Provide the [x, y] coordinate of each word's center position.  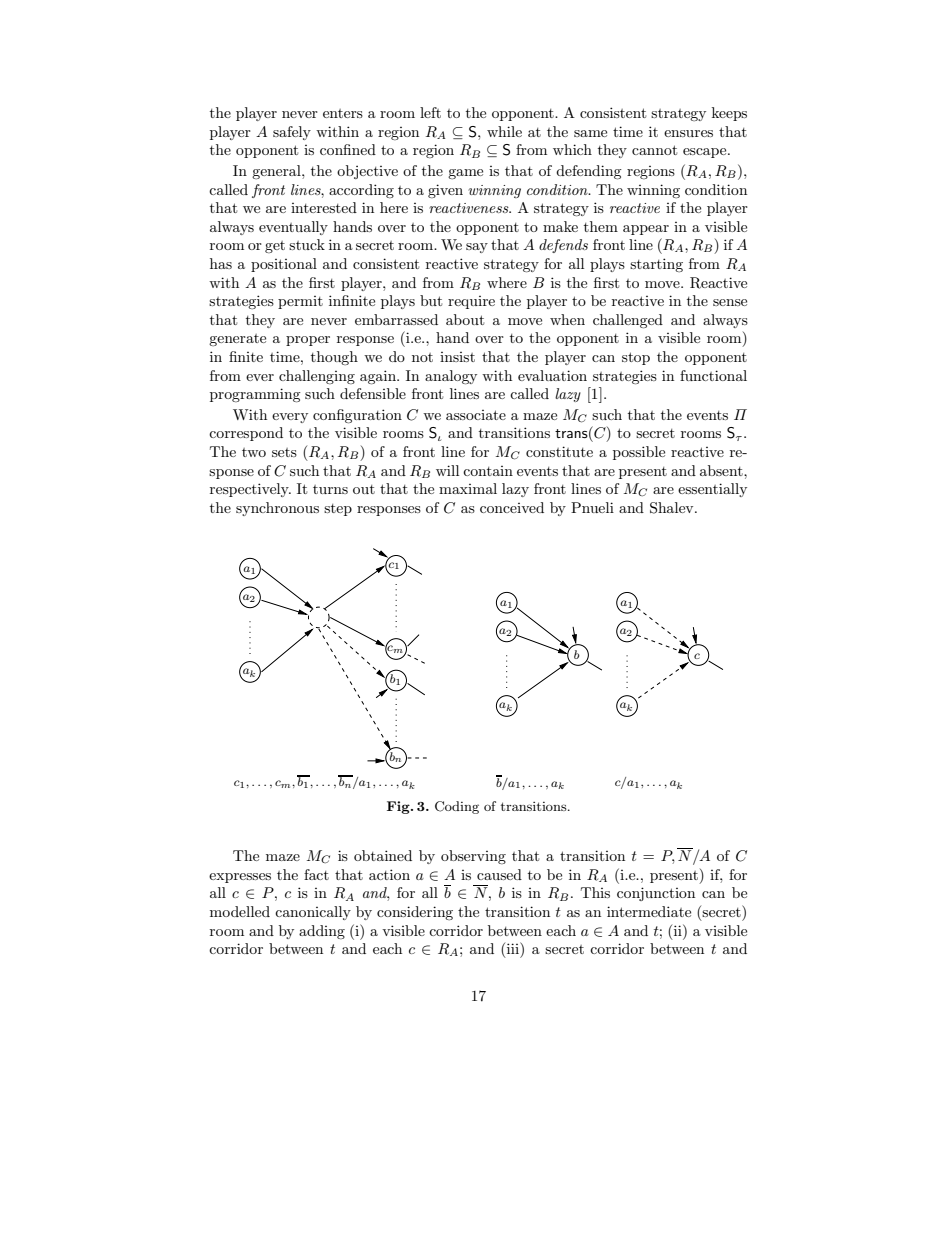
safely [292, 133]
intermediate [649, 911]
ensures [688, 133]
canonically [313, 913]
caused [499, 874]
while [504, 131]
